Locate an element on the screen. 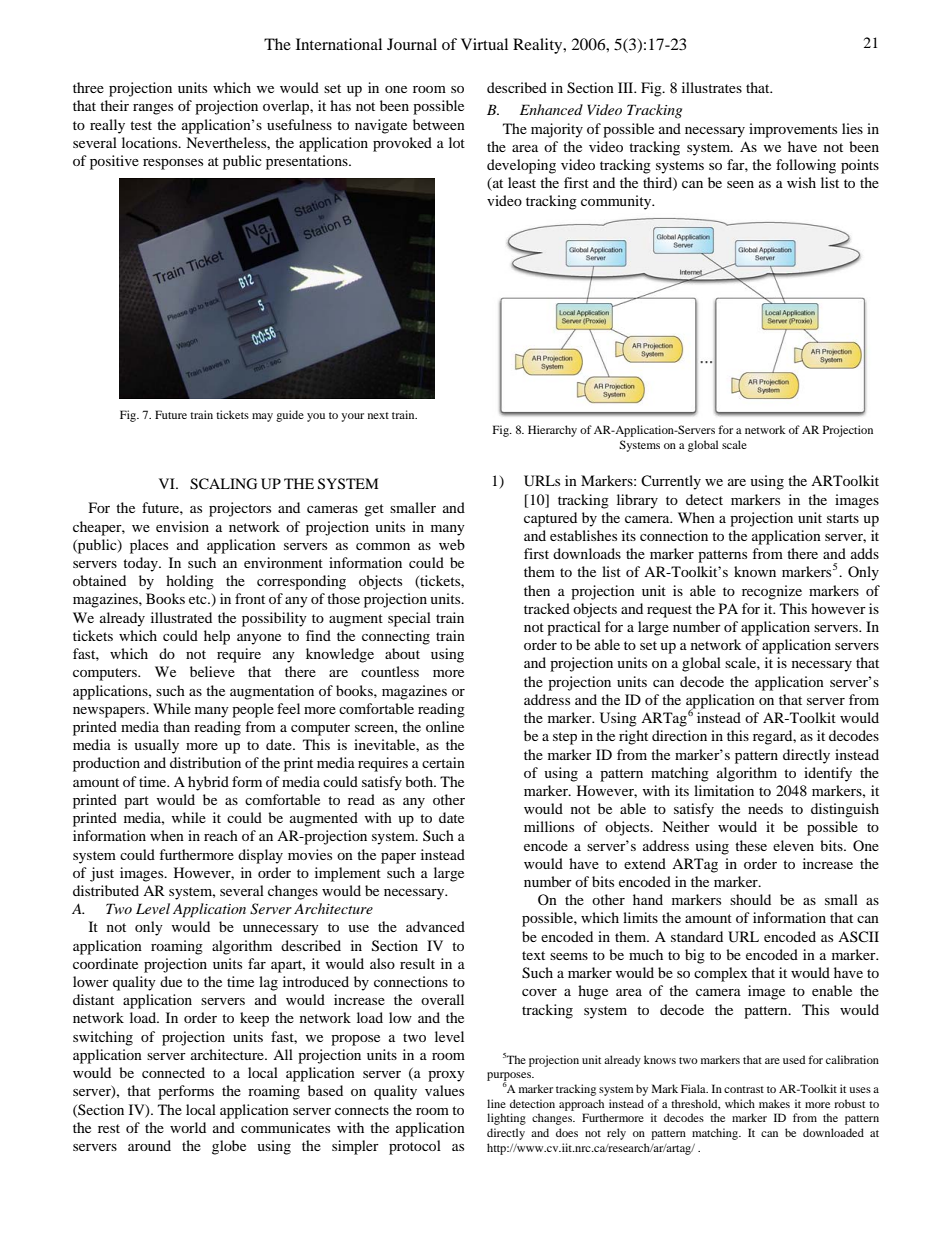 This screenshot has height=1233, width=952. Hierarchy is located at coordinates (552, 431).
